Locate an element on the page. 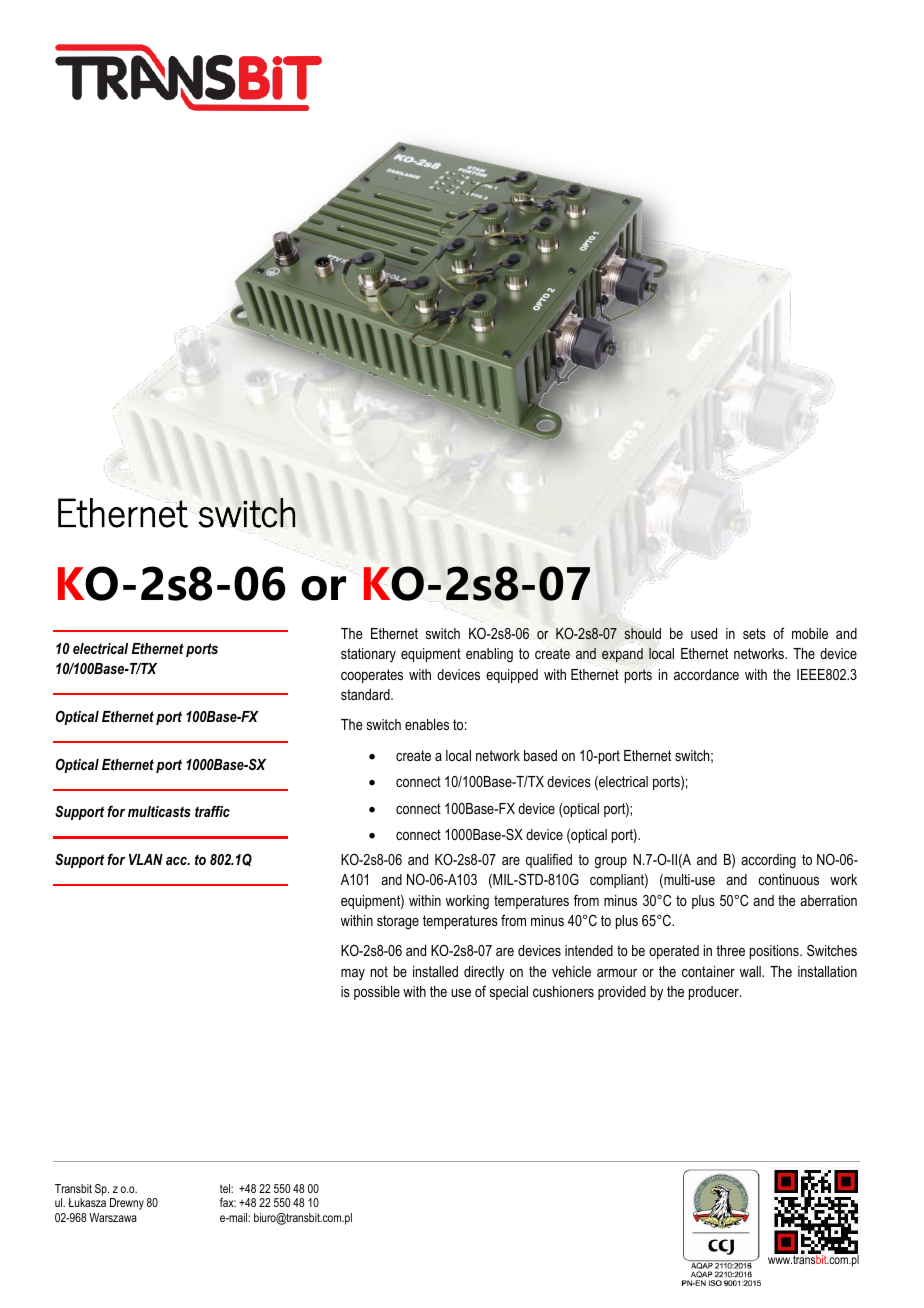  may is located at coordinates (353, 974).
